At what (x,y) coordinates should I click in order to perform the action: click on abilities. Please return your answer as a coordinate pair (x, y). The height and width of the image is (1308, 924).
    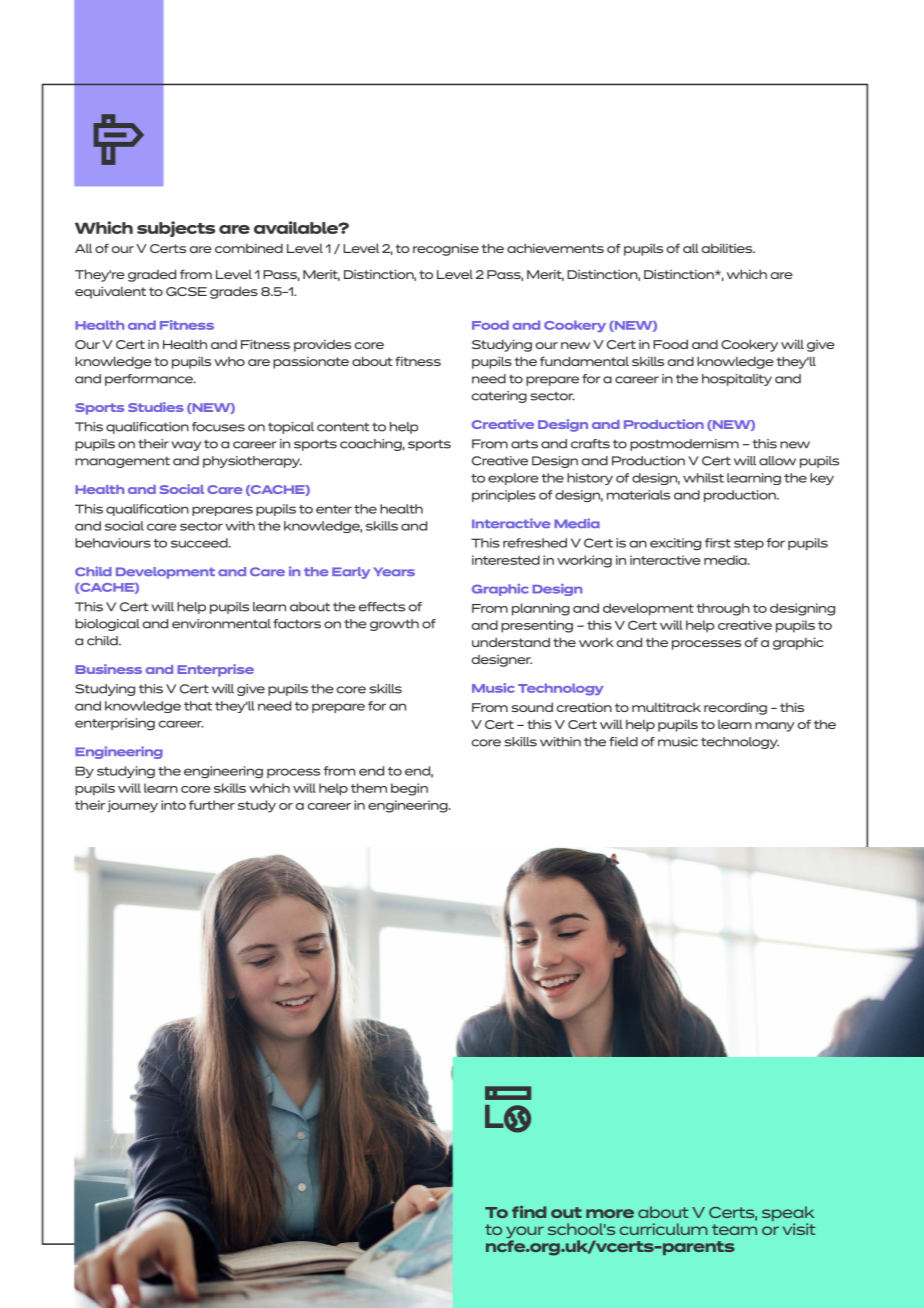
    Looking at the image, I should click on (728, 248).
